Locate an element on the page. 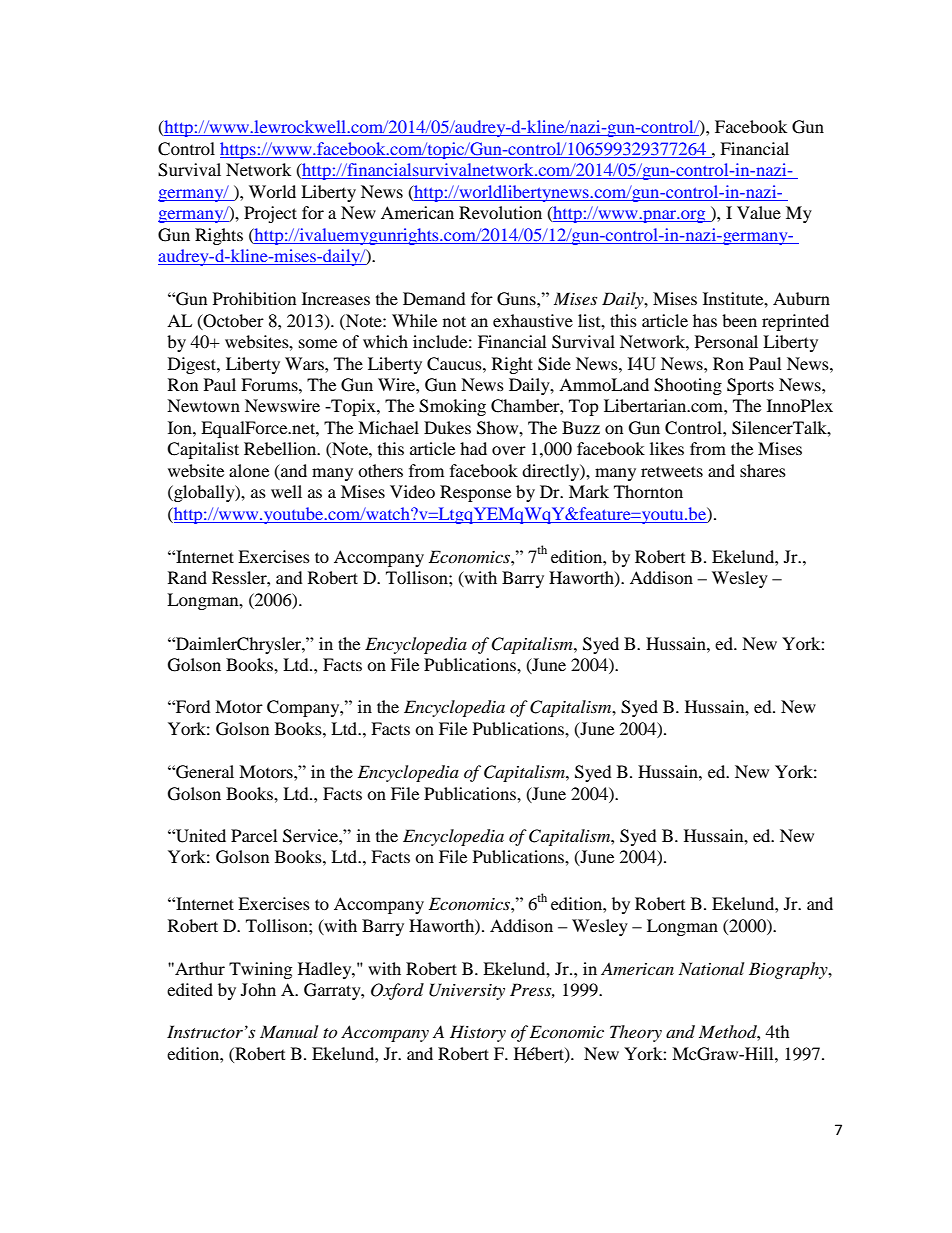 The width and height of the document is (952, 1233). Prohibition is located at coordinates (254, 298).
